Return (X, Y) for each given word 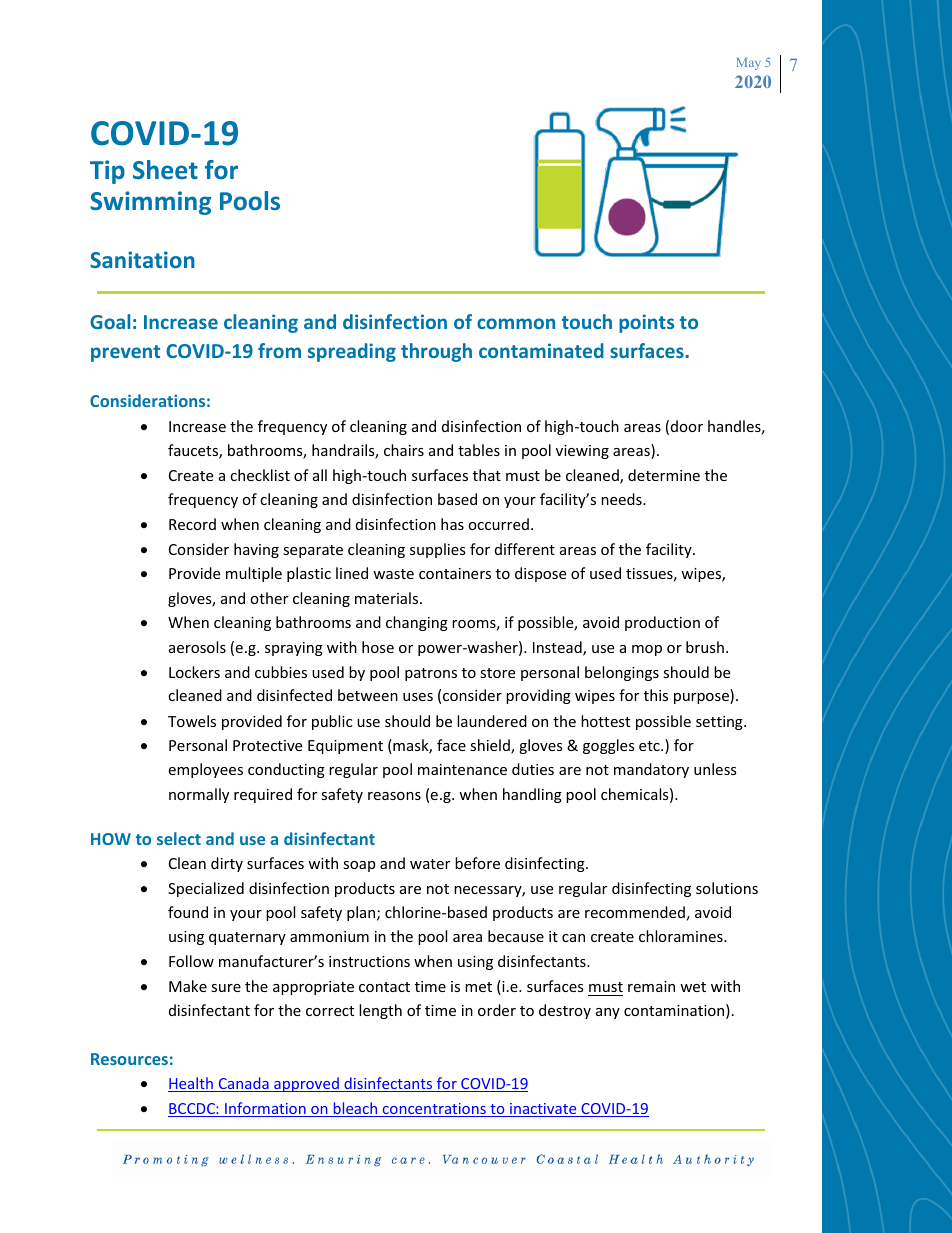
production (662, 623)
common (516, 323)
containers (455, 573)
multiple (254, 574)
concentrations (434, 1110)
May (749, 64)
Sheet (165, 169)
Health (191, 1084)
